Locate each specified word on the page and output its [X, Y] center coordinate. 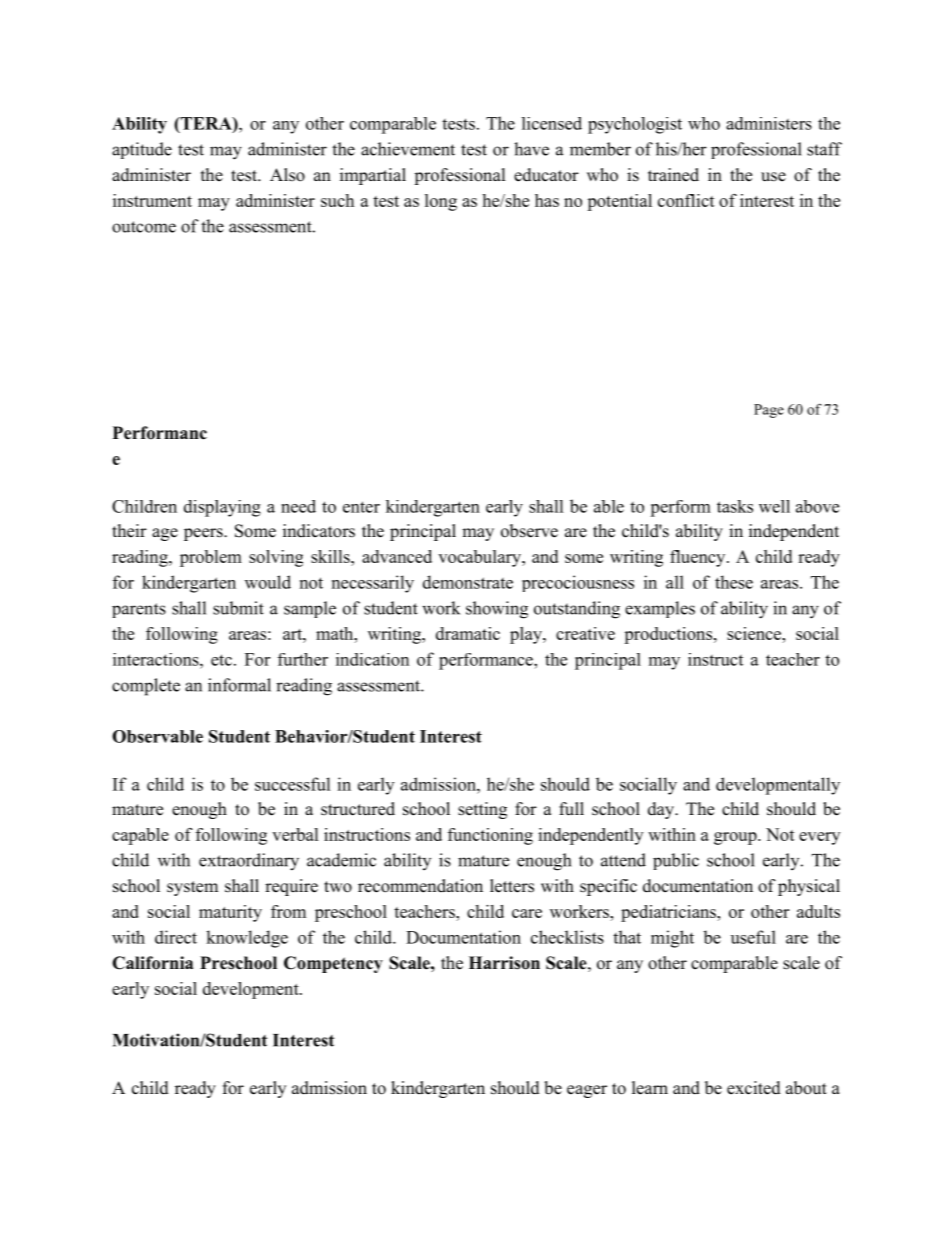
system [192, 888]
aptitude [142, 150]
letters [512, 886]
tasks [735, 506]
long [441, 202]
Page [769, 411]
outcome [144, 227]
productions [668, 635]
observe [529, 531]
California [152, 963]
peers [204, 534]
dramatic [468, 633]
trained [673, 175]
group [736, 838]
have [531, 149]
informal [239, 685]
